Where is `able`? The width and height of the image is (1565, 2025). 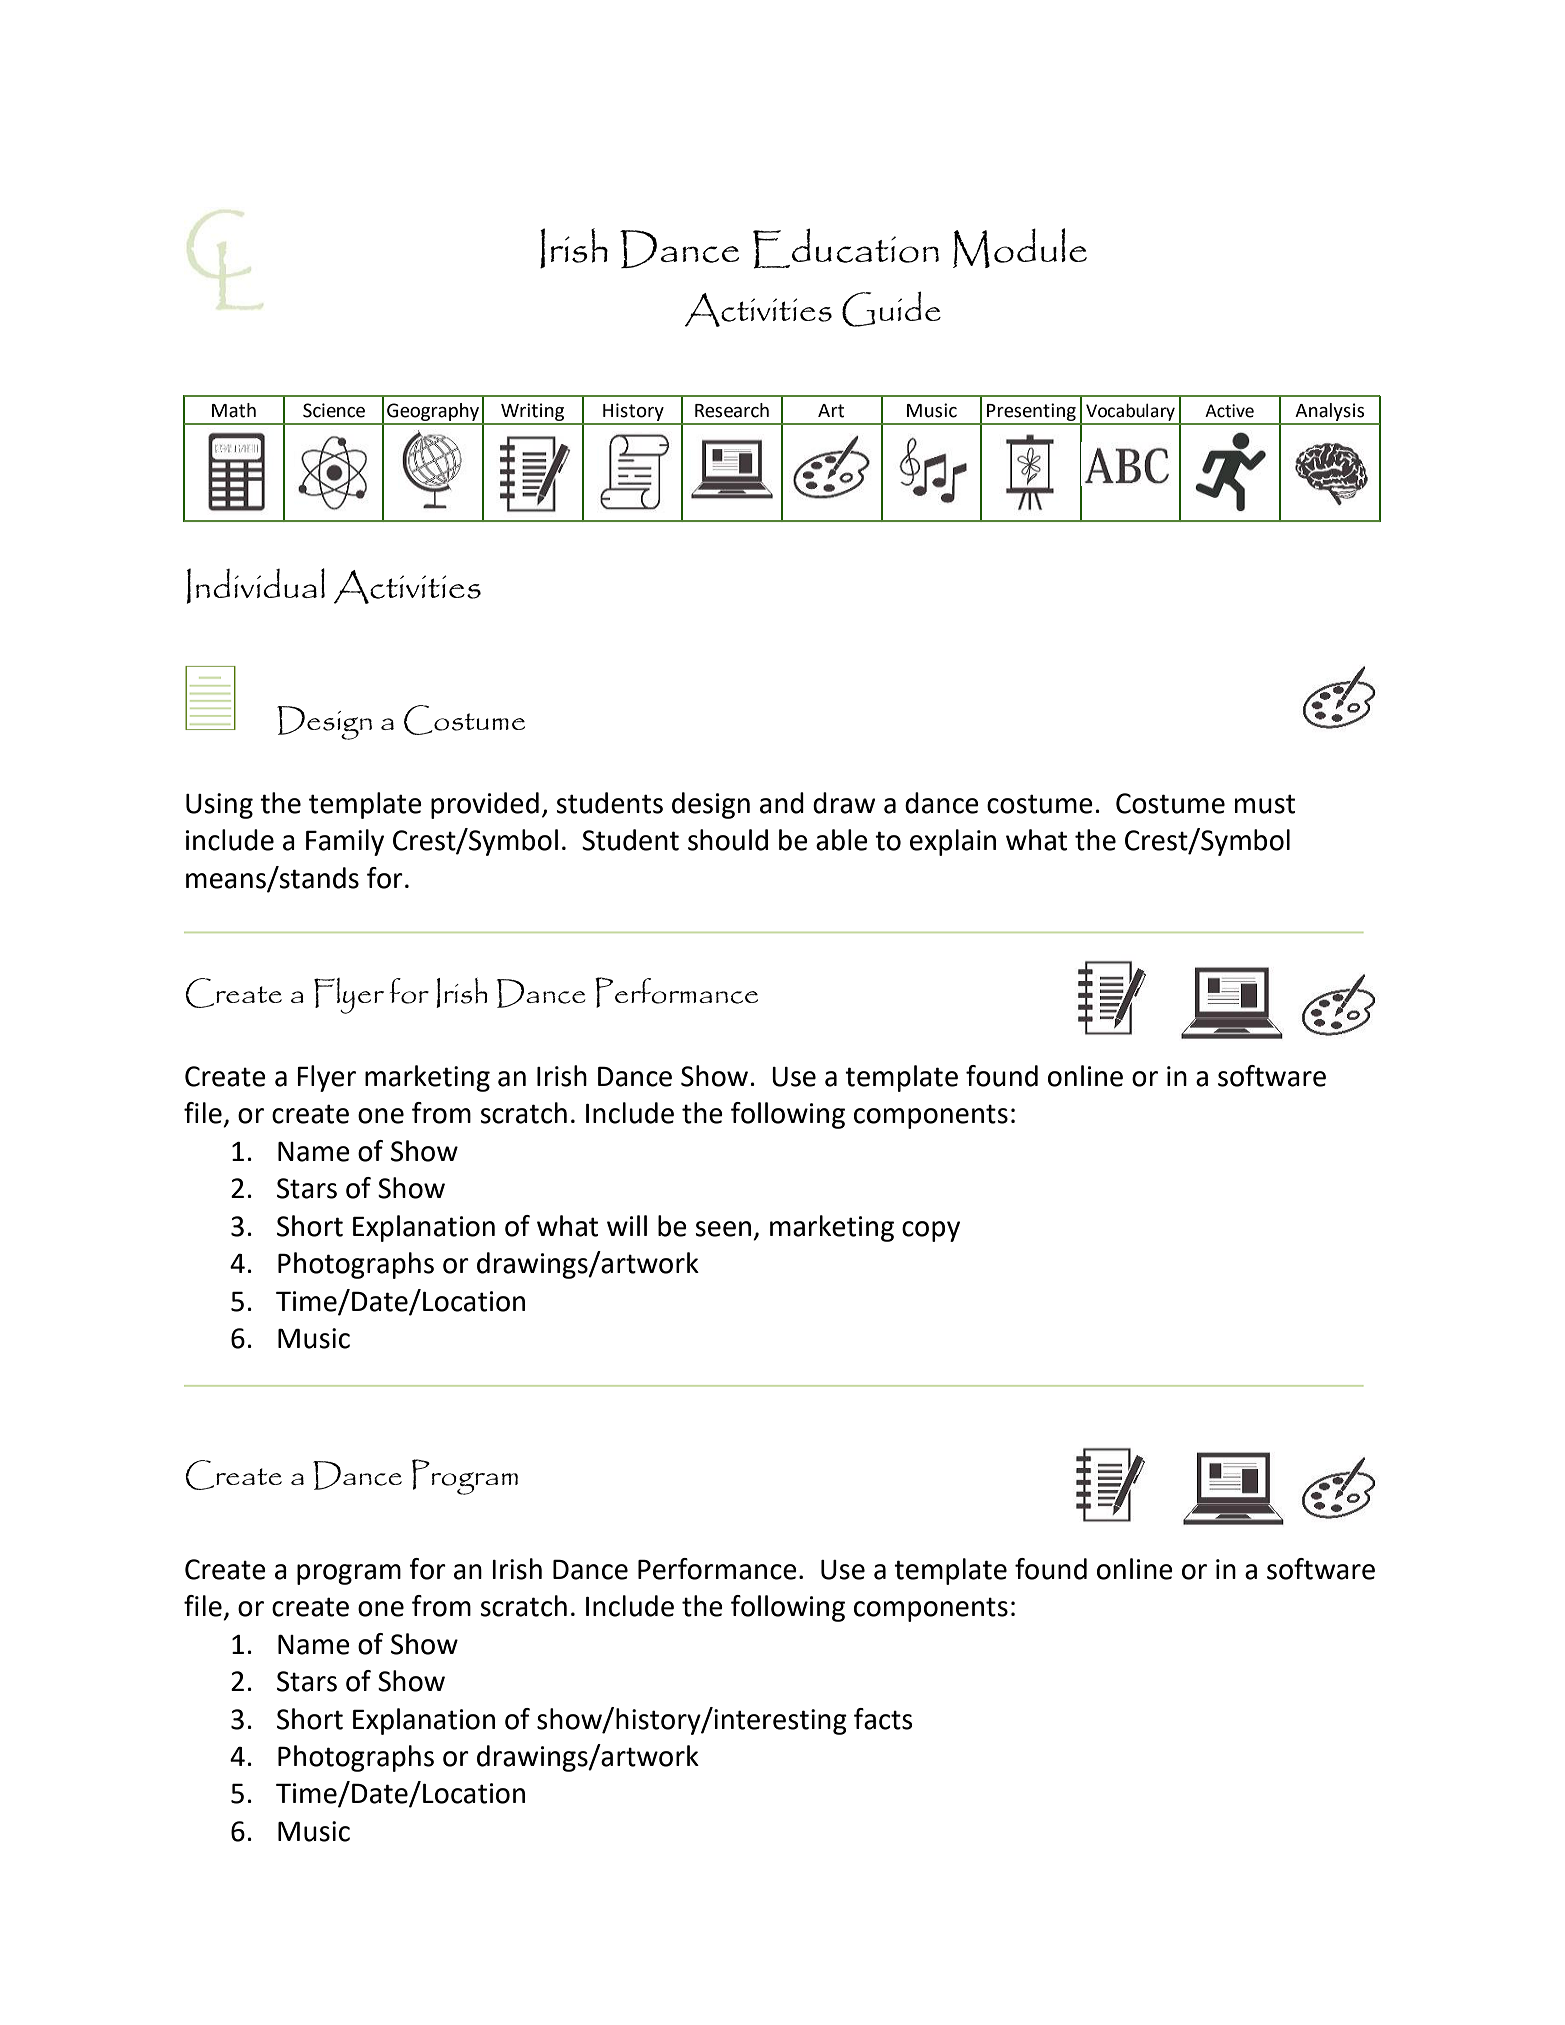 able is located at coordinates (842, 840).
